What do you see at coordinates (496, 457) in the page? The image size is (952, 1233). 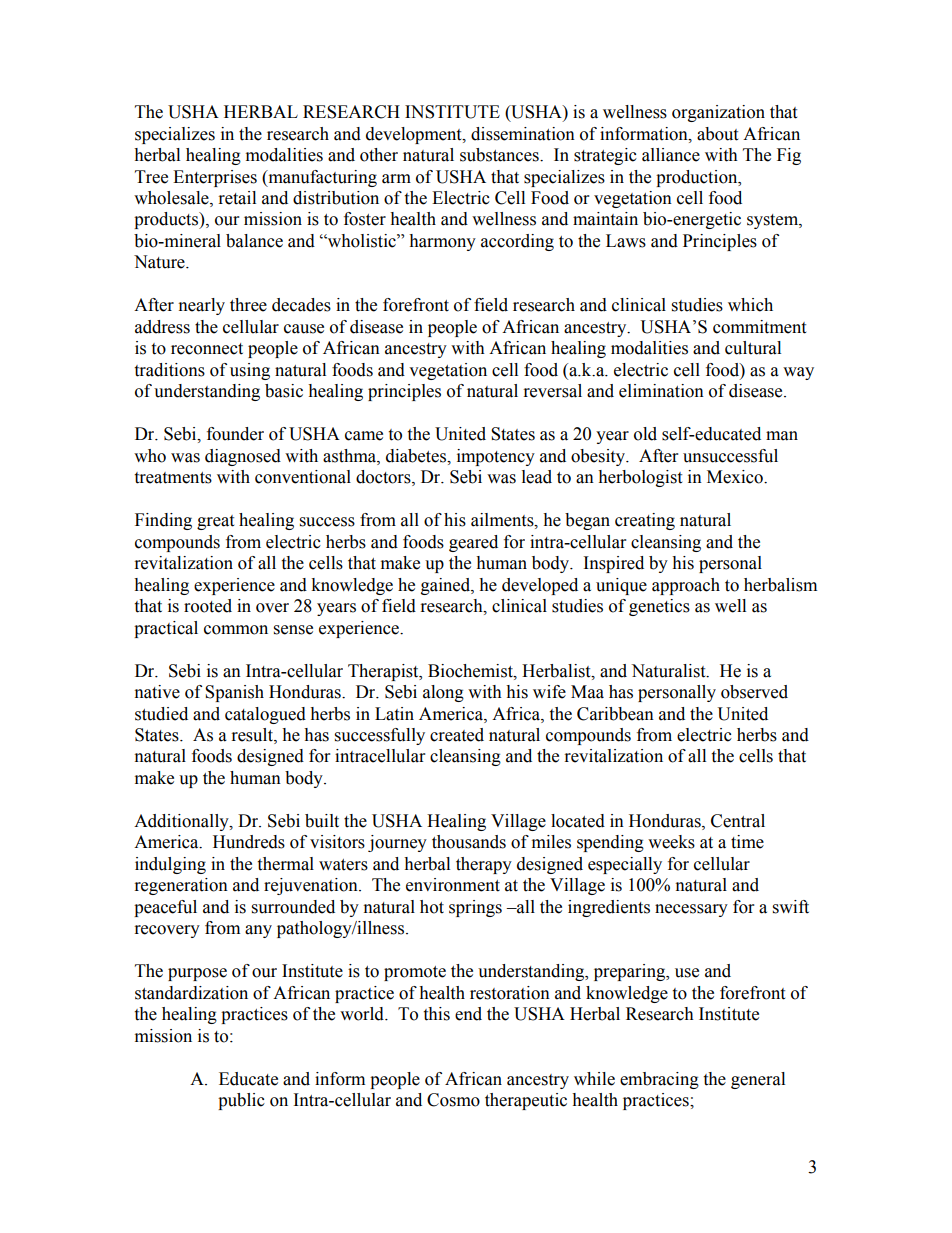 I see `impotency` at bounding box center [496, 457].
